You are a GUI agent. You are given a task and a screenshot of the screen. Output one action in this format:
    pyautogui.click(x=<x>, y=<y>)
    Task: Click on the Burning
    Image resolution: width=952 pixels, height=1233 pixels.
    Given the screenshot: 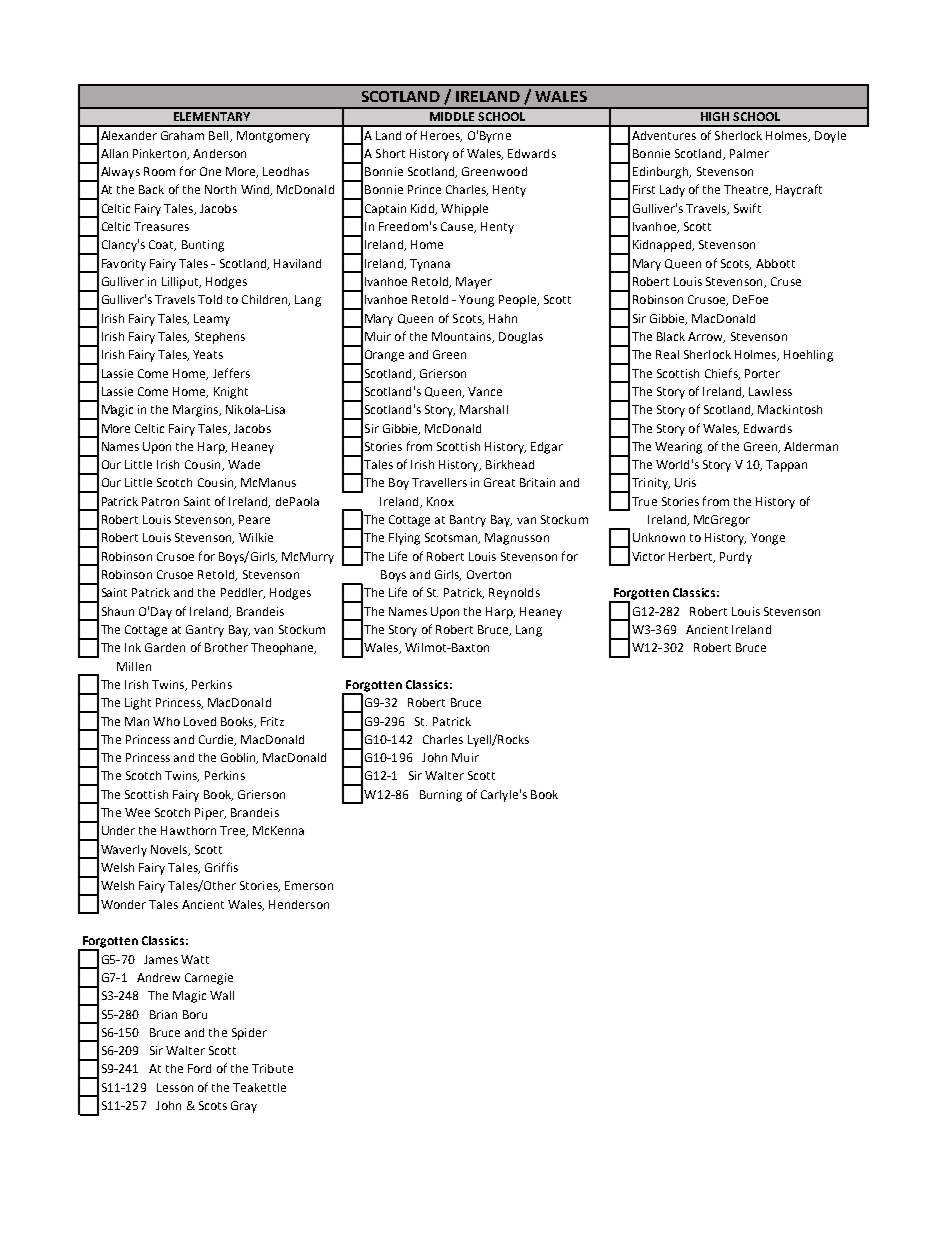 What is the action you would take?
    pyautogui.click(x=441, y=796)
